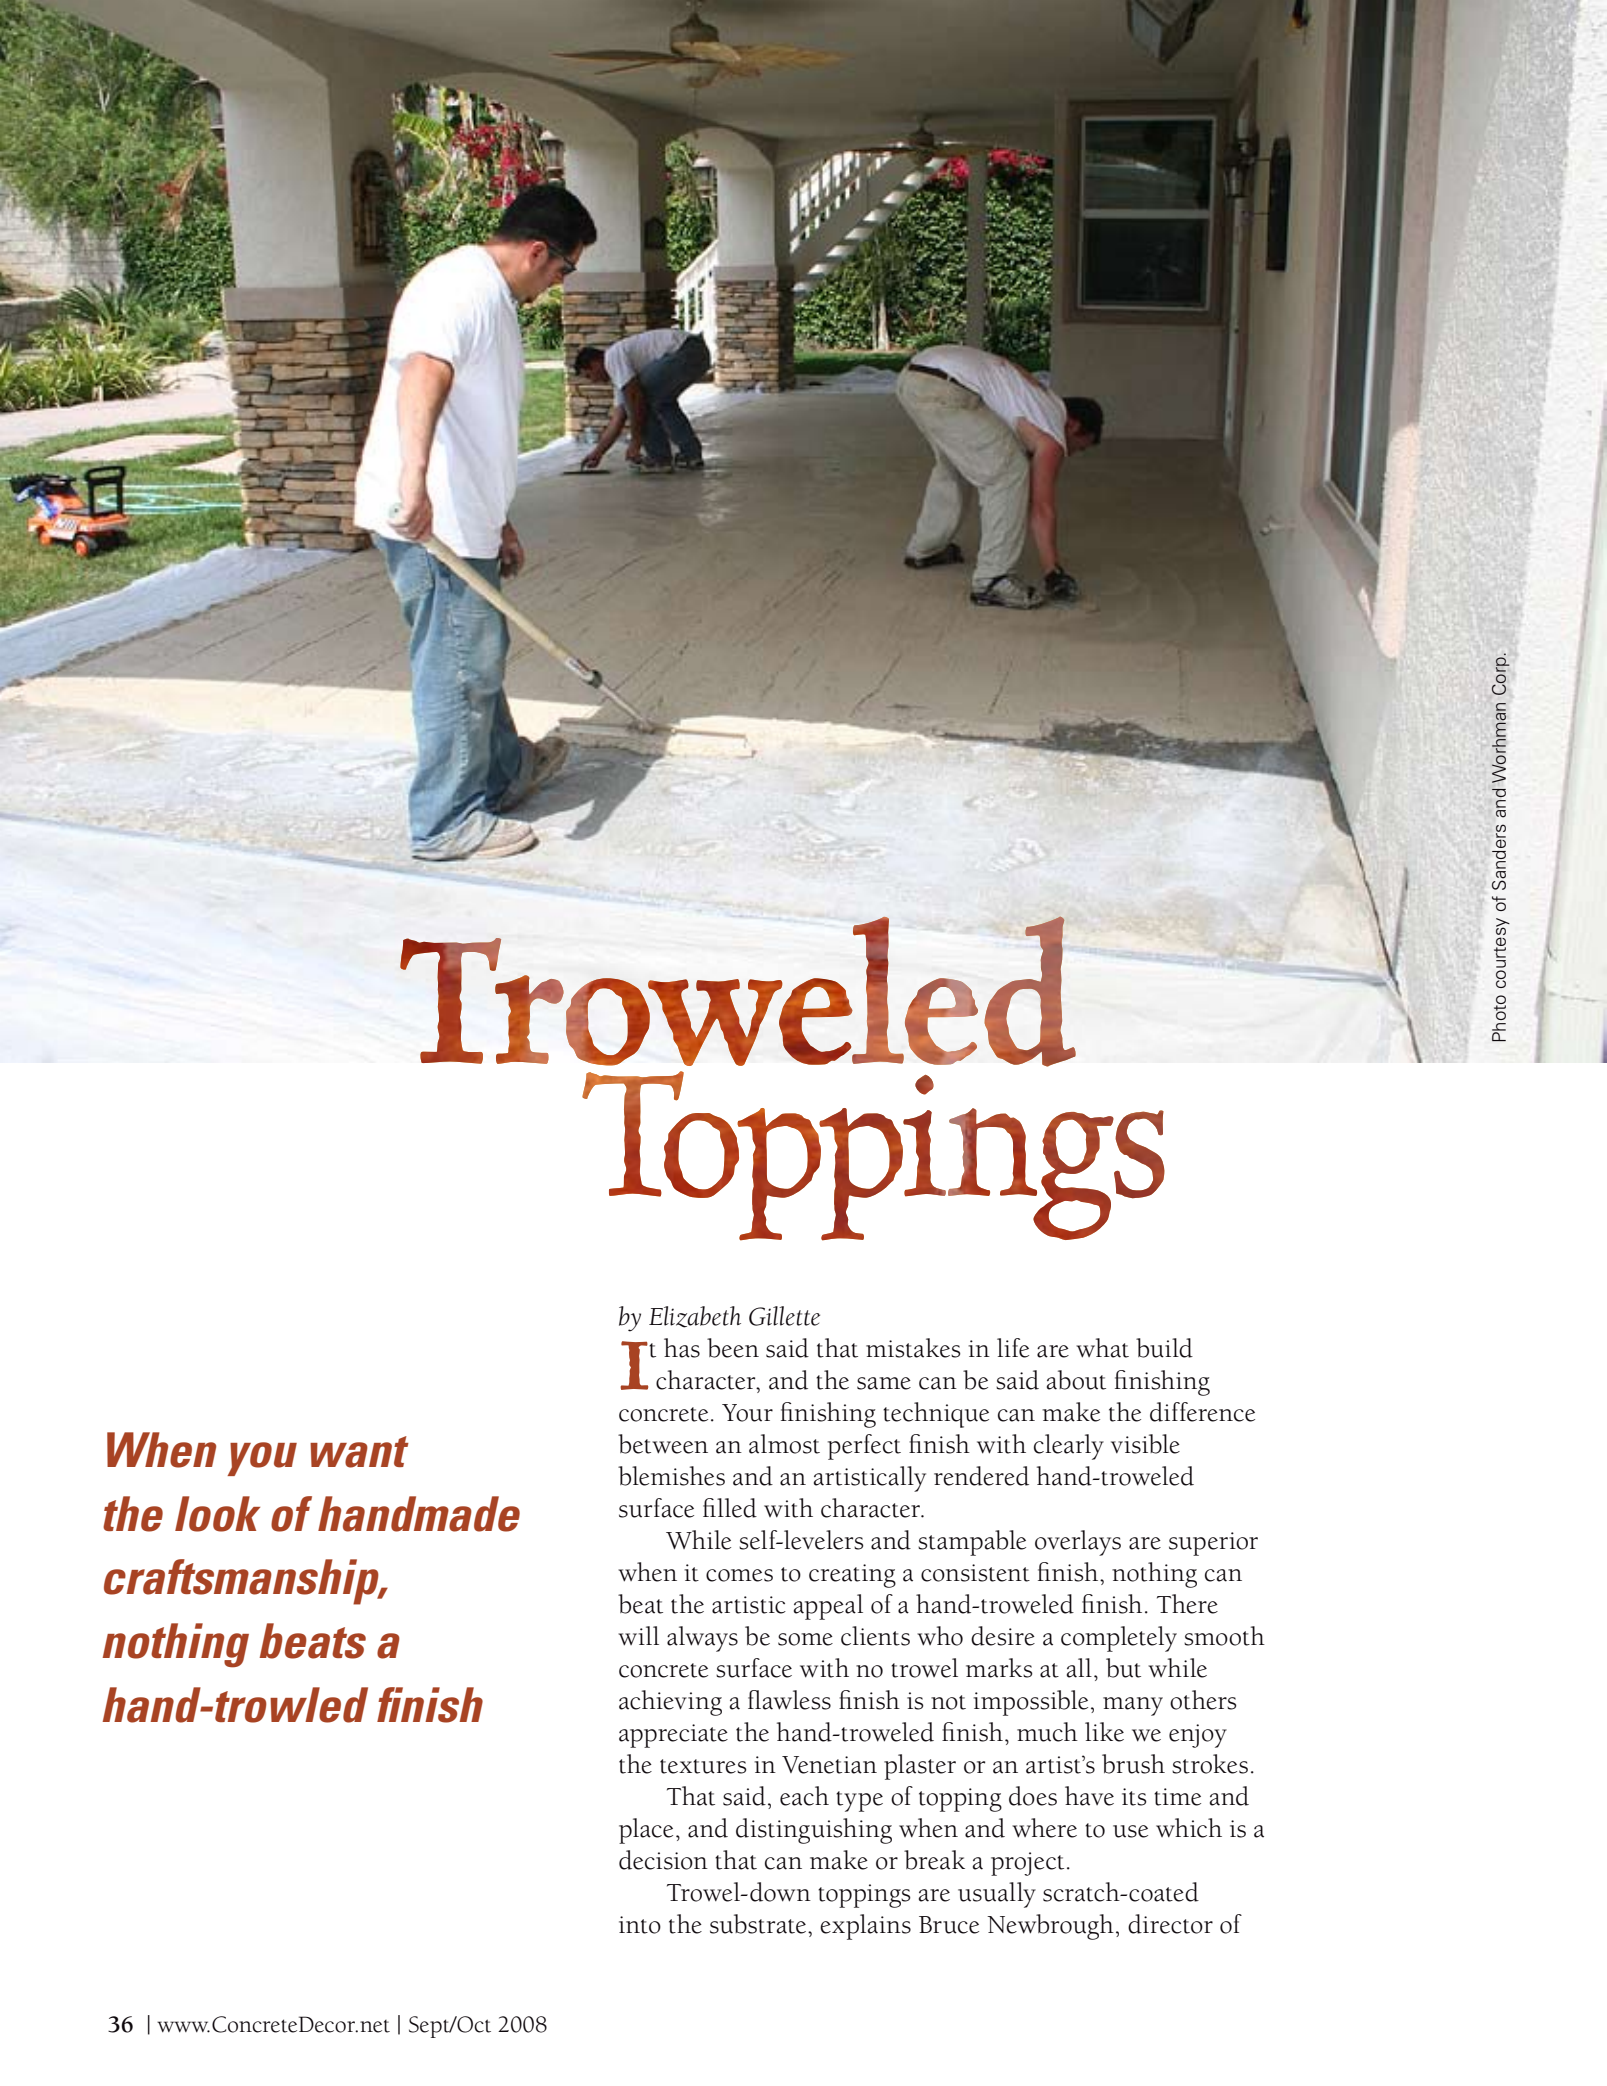 This screenshot has width=1607, height=2086. I want to click on been, so click(733, 1348).
